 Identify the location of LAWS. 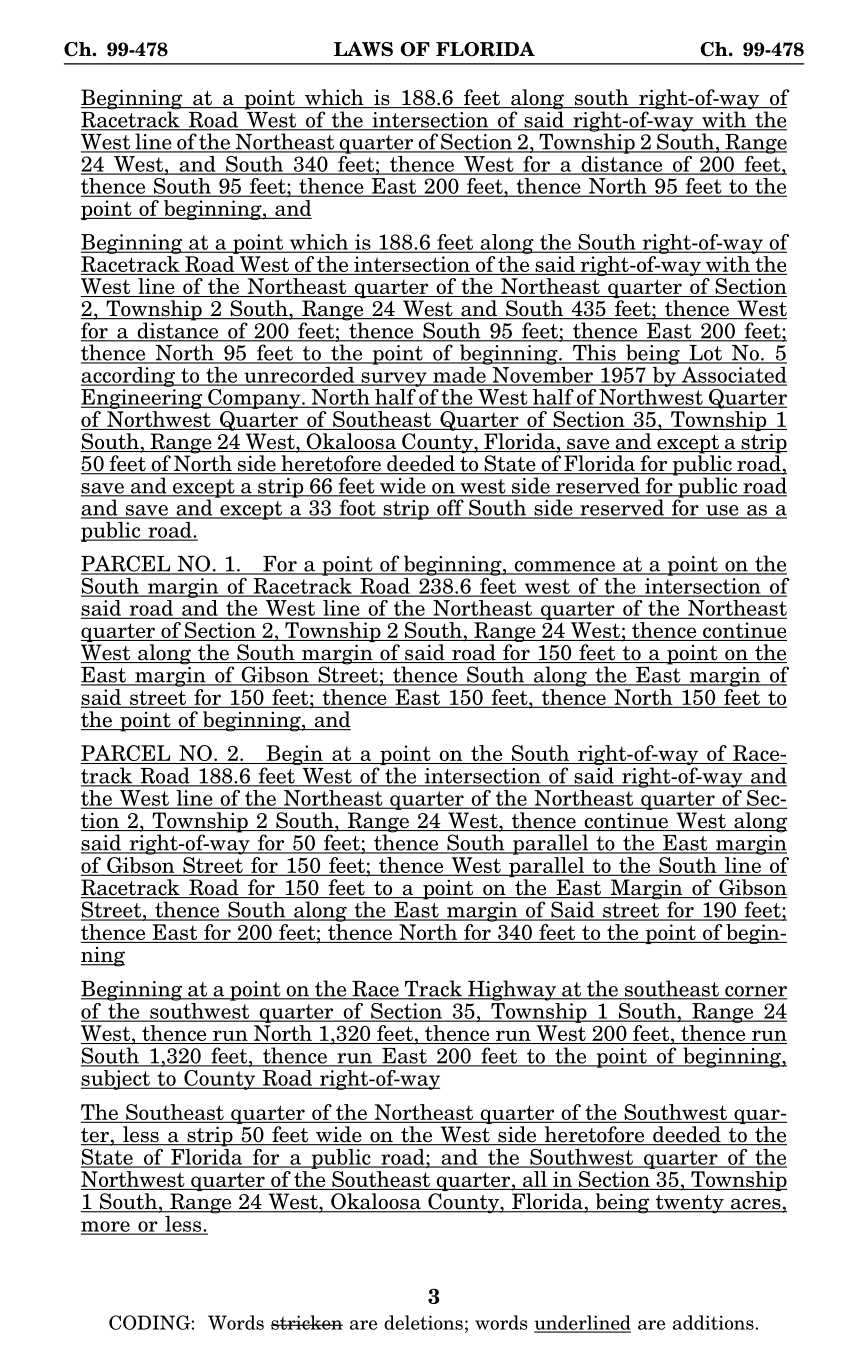
(363, 49).
